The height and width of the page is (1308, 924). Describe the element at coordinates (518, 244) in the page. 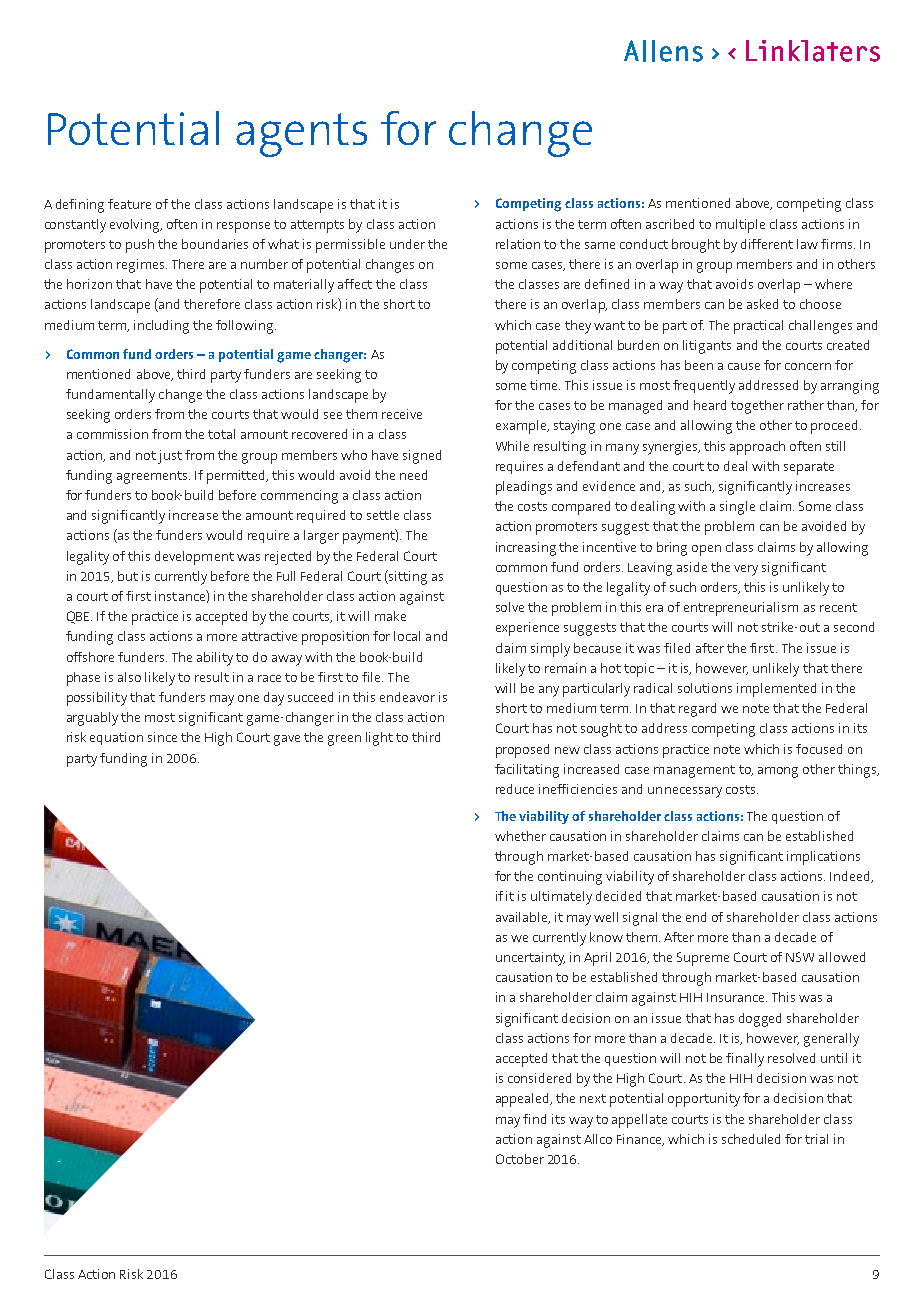

I see `relation` at that location.
